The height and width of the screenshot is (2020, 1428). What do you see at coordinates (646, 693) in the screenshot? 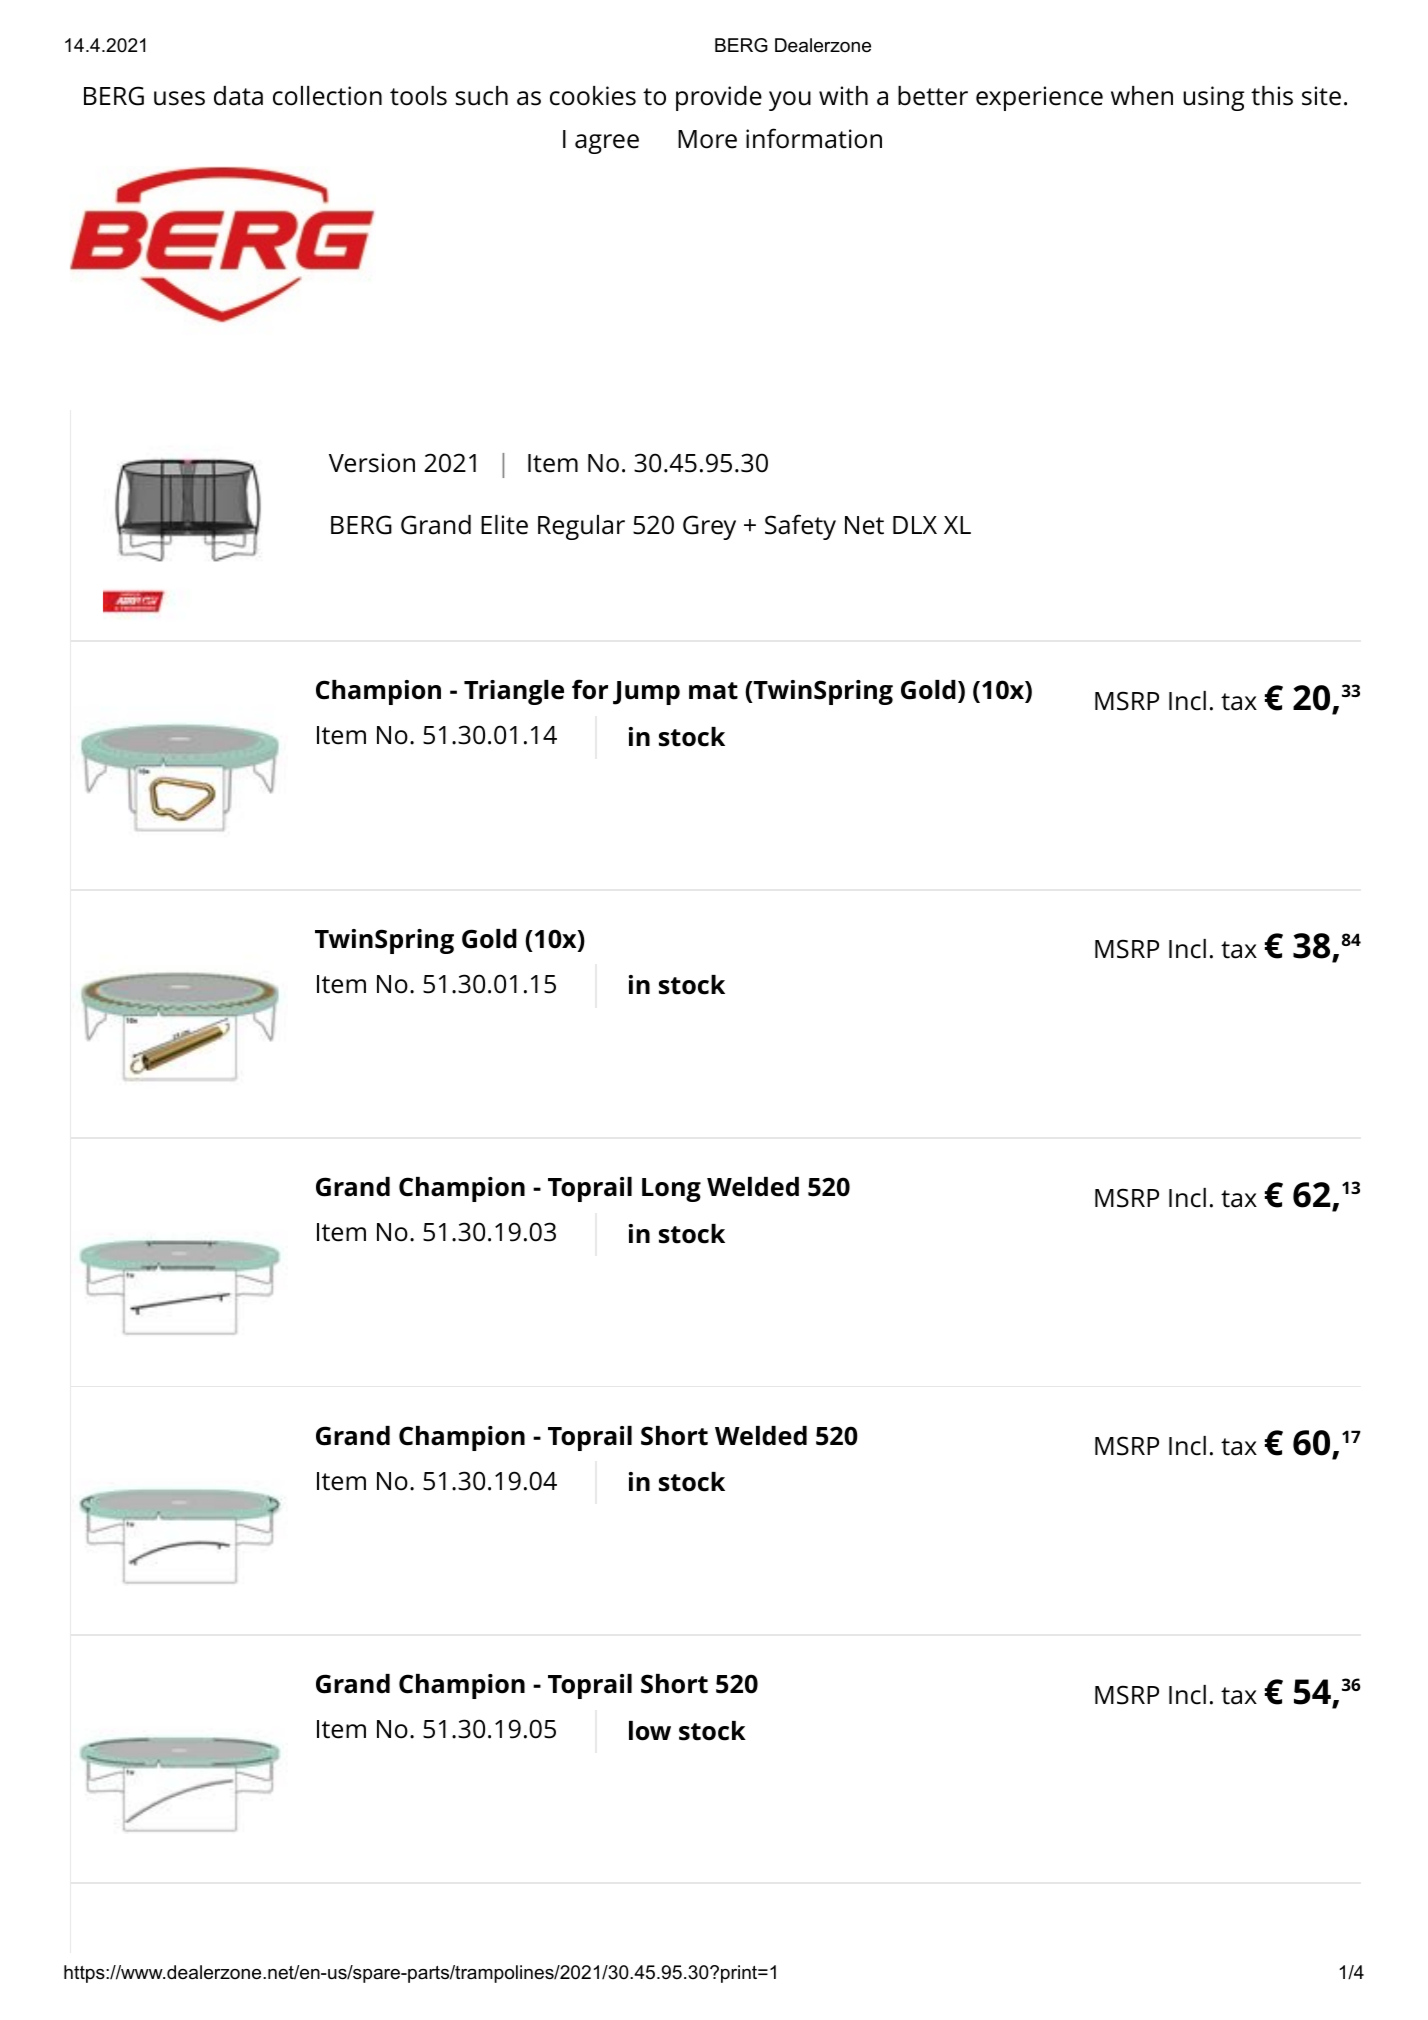
I see `Jump` at bounding box center [646, 693].
